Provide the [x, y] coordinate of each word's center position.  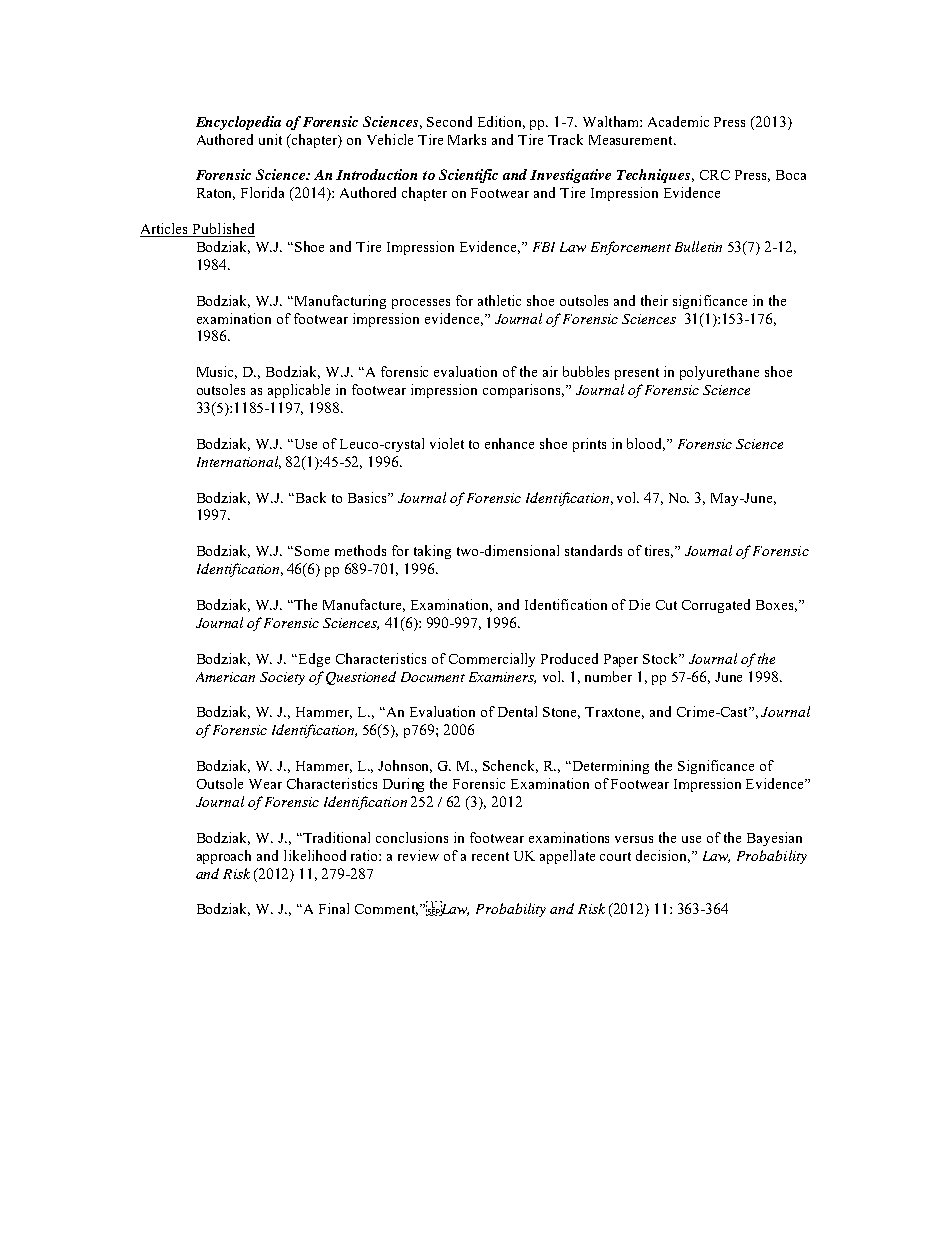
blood [646, 444]
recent [490, 856]
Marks [467, 139]
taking [432, 552]
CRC [715, 175]
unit [270, 139]
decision [663, 856]
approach [224, 857]
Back [309, 497]
